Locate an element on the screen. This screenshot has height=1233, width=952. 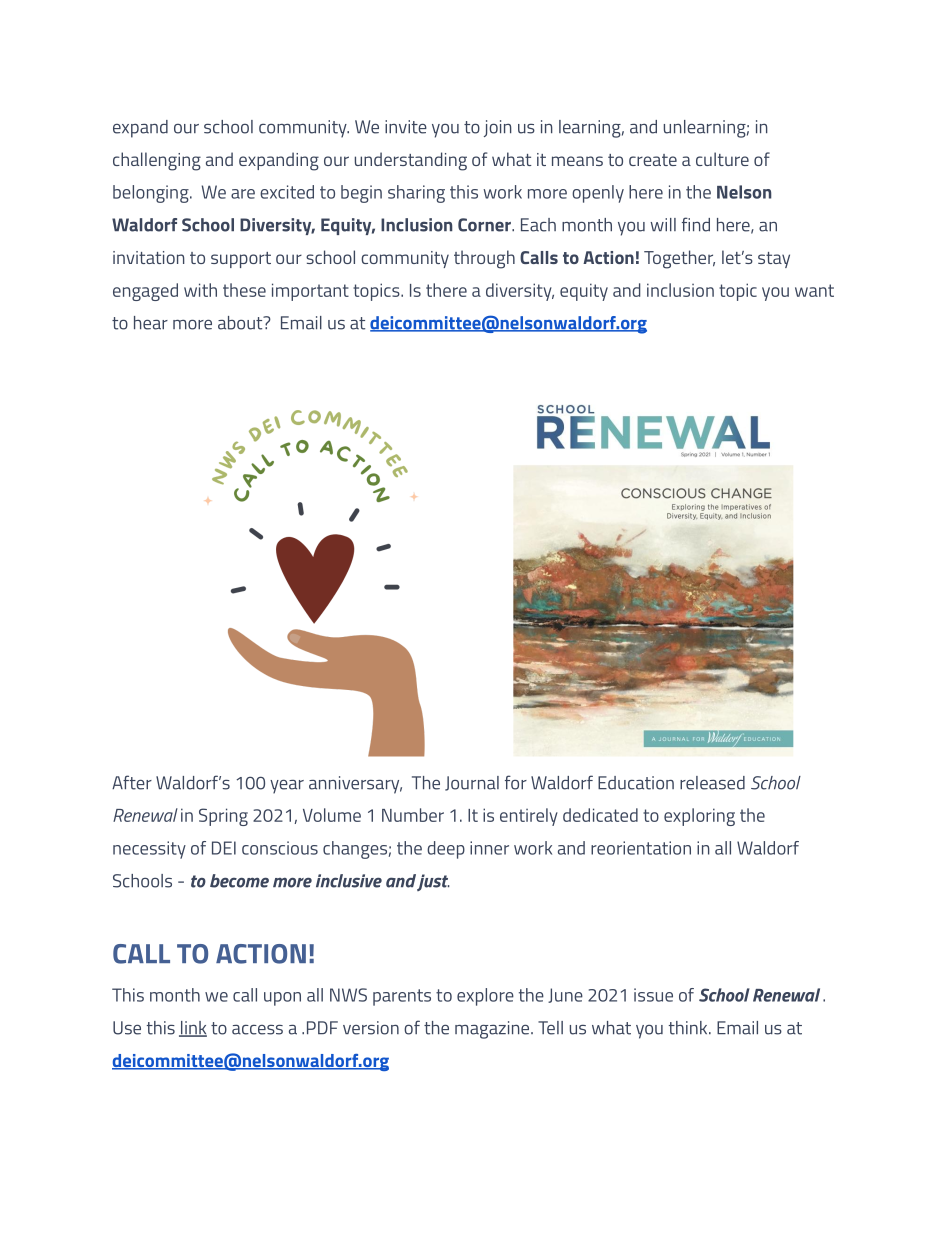
Spring is located at coordinates (223, 817).
